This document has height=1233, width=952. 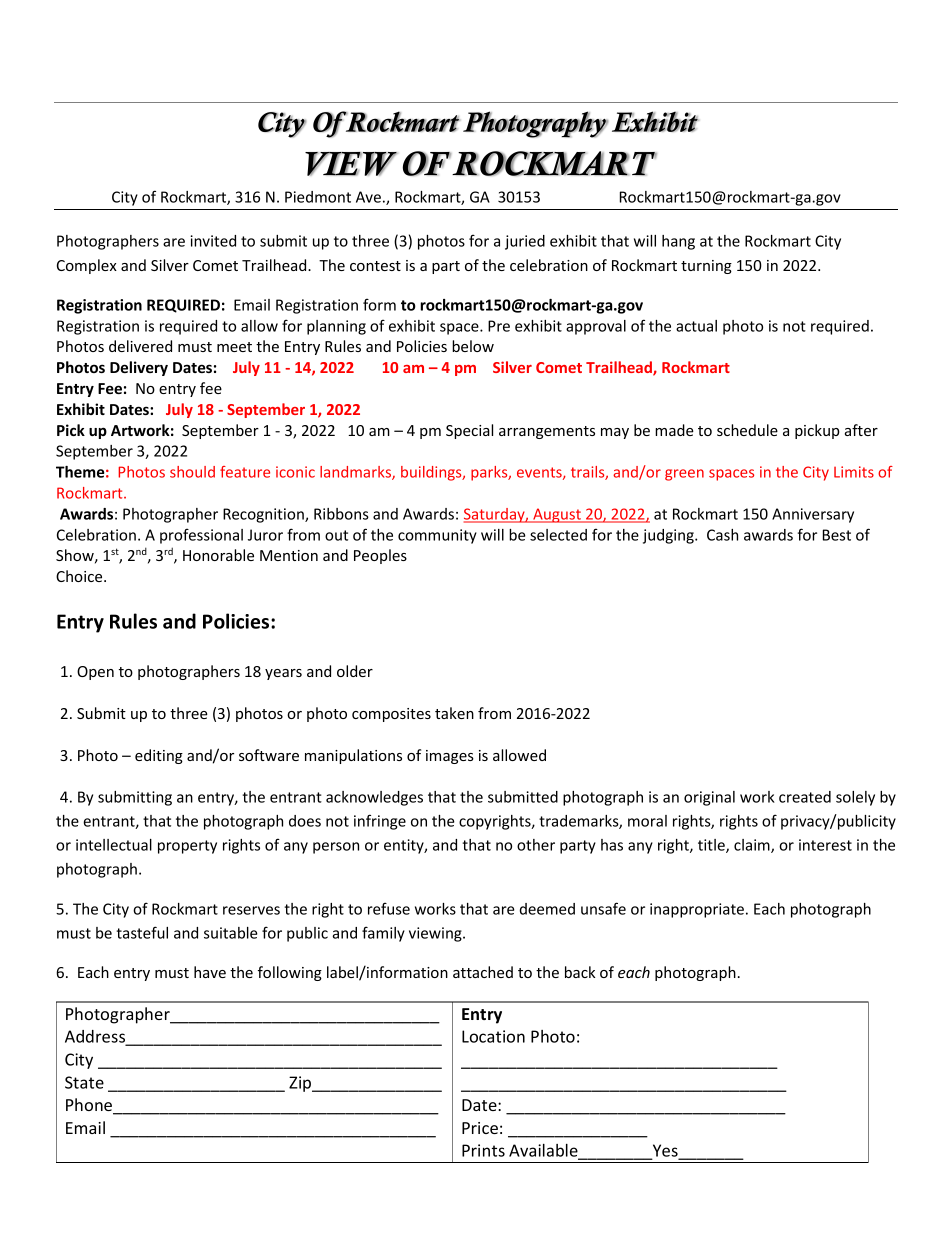 What do you see at coordinates (805, 797) in the document?
I see `created` at bounding box center [805, 797].
